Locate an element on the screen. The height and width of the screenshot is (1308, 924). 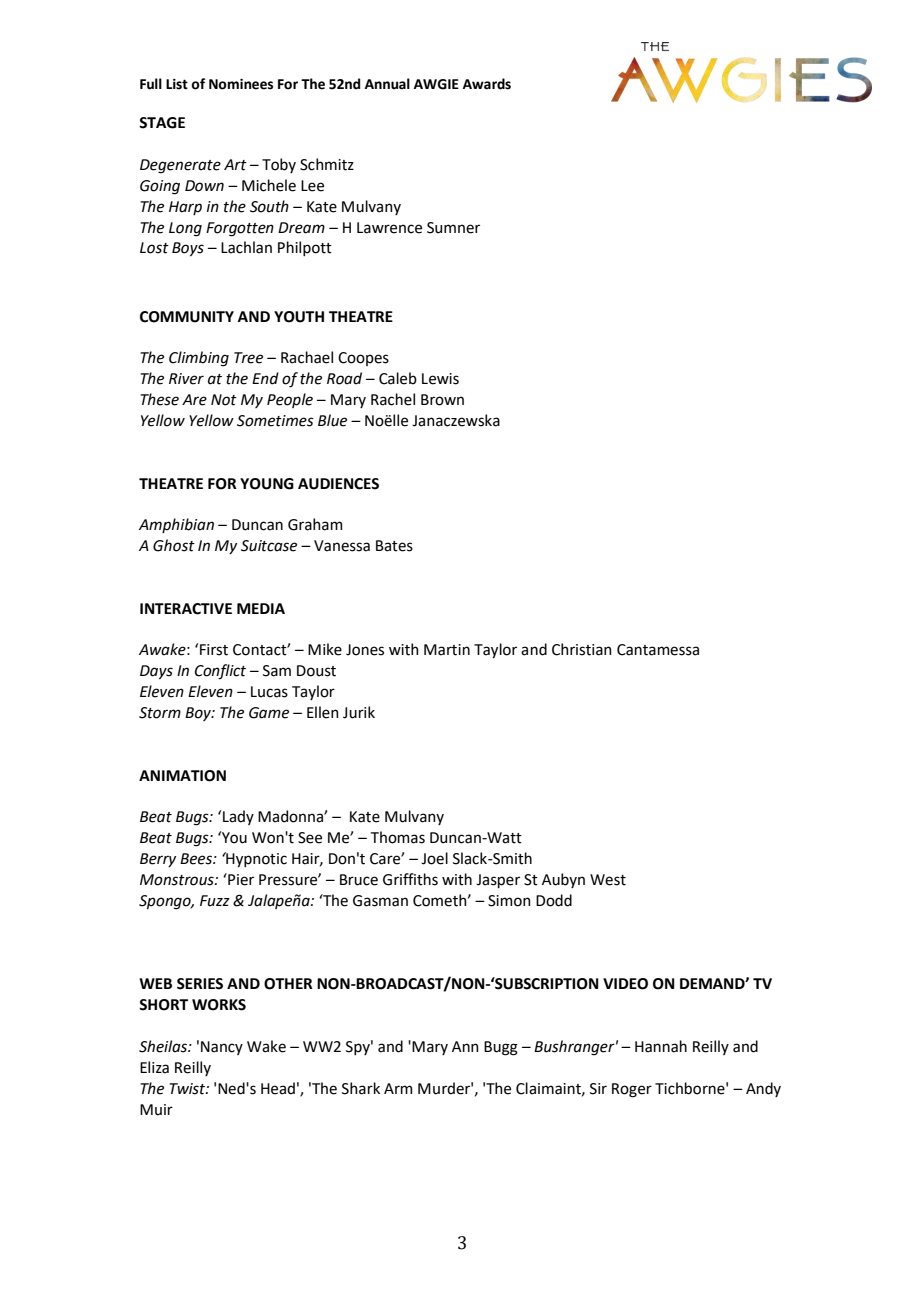
Lady is located at coordinates (238, 817).
